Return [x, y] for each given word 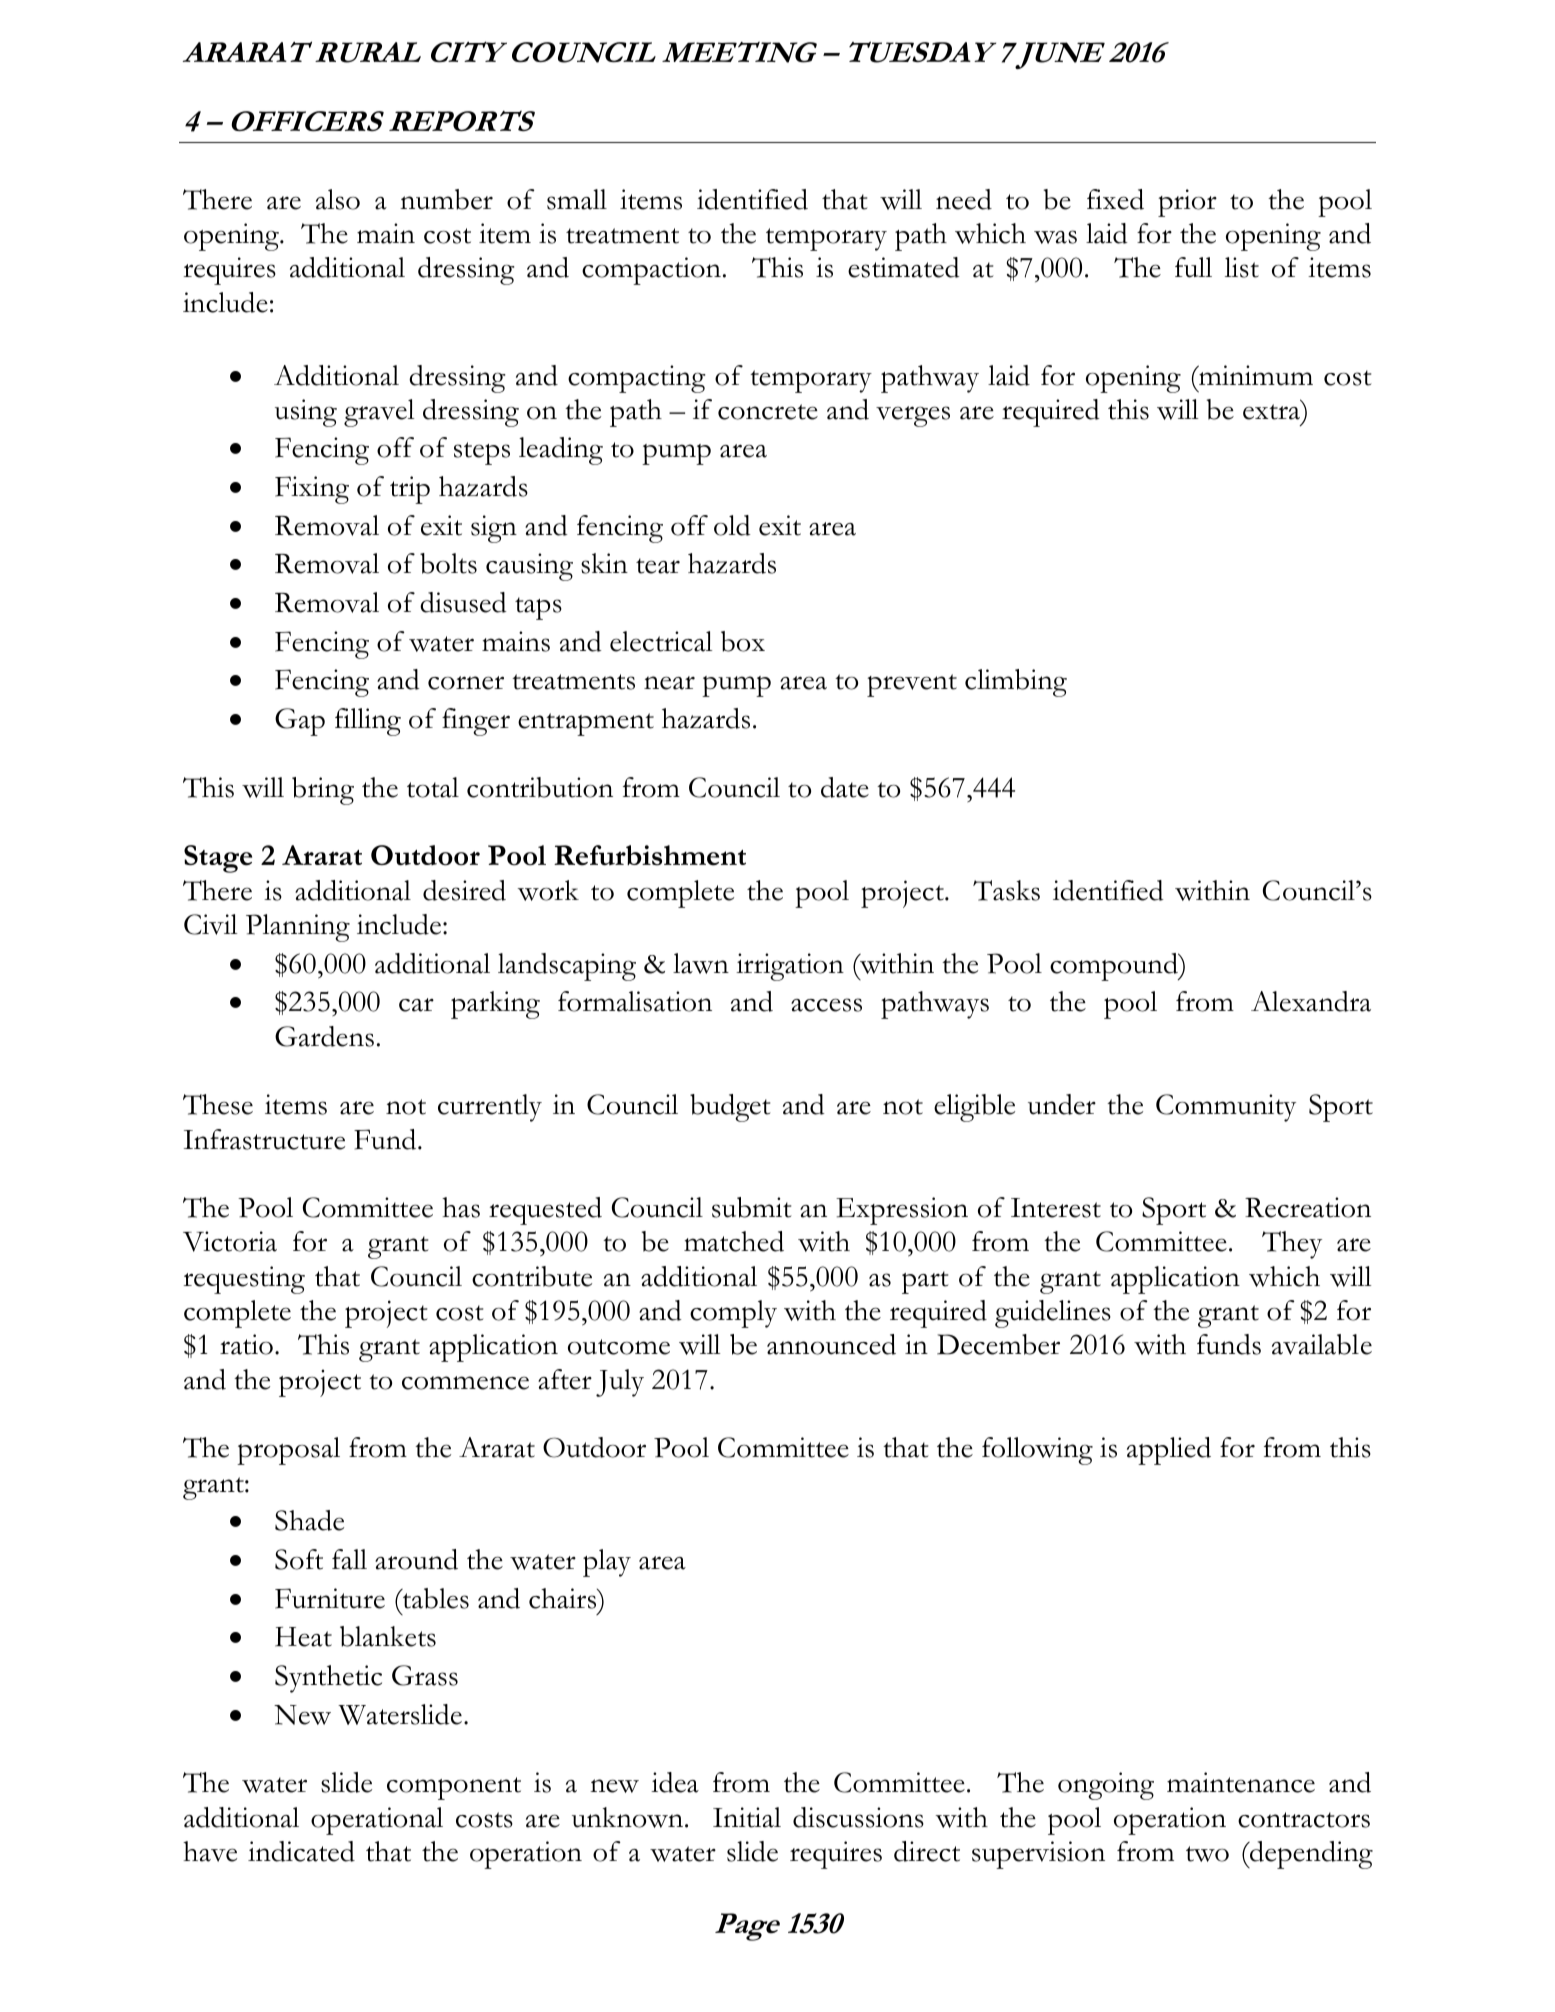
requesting [244, 1280]
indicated [301, 1851]
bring [323, 791]
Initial [747, 1817]
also [338, 199]
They [1292, 1245]
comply [733, 1314]
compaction [651, 271]
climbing [1016, 683]
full [1193, 267]
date [845, 787]
